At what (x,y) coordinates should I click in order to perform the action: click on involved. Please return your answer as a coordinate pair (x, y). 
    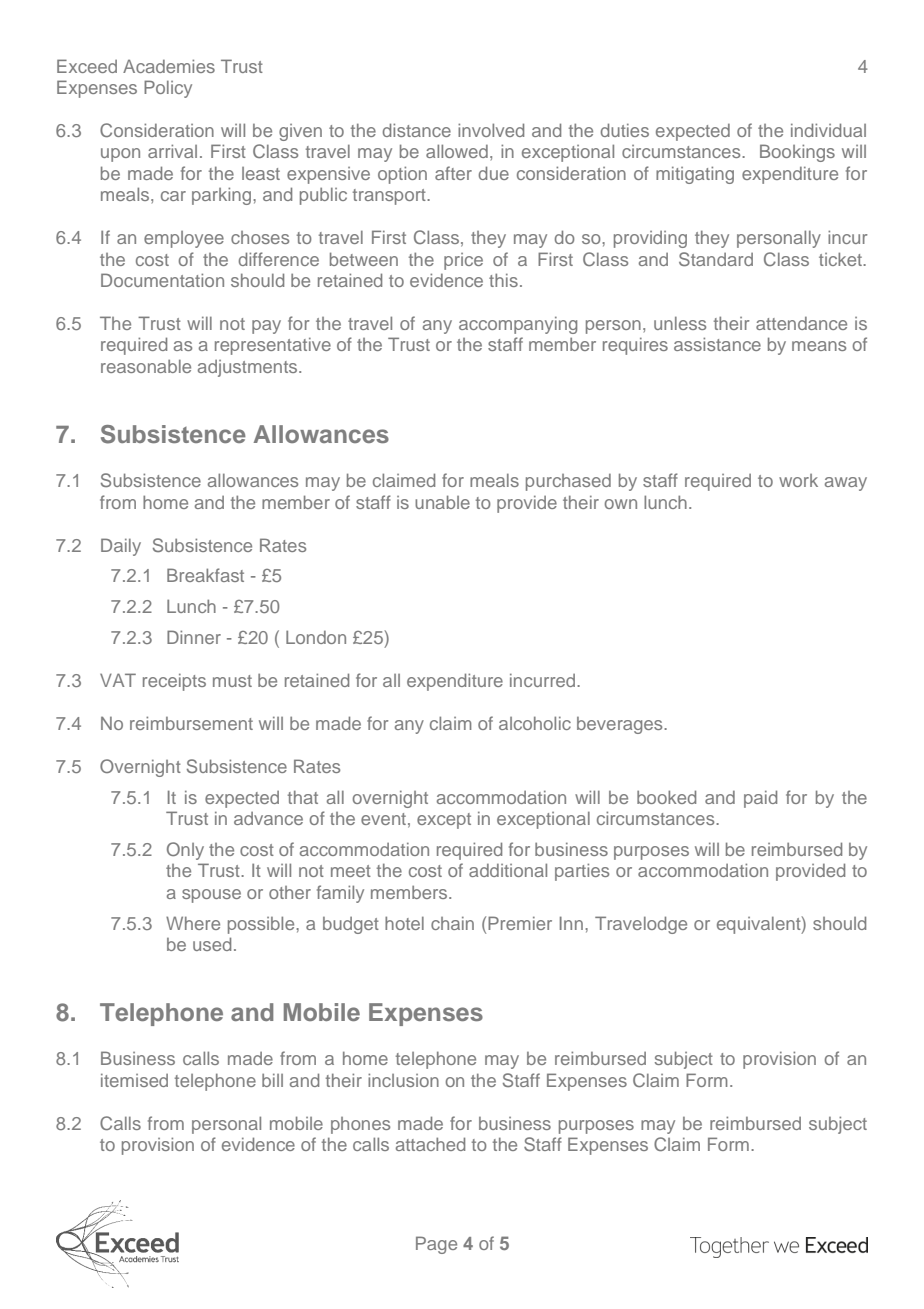
    Looking at the image, I should click on (491, 130).
